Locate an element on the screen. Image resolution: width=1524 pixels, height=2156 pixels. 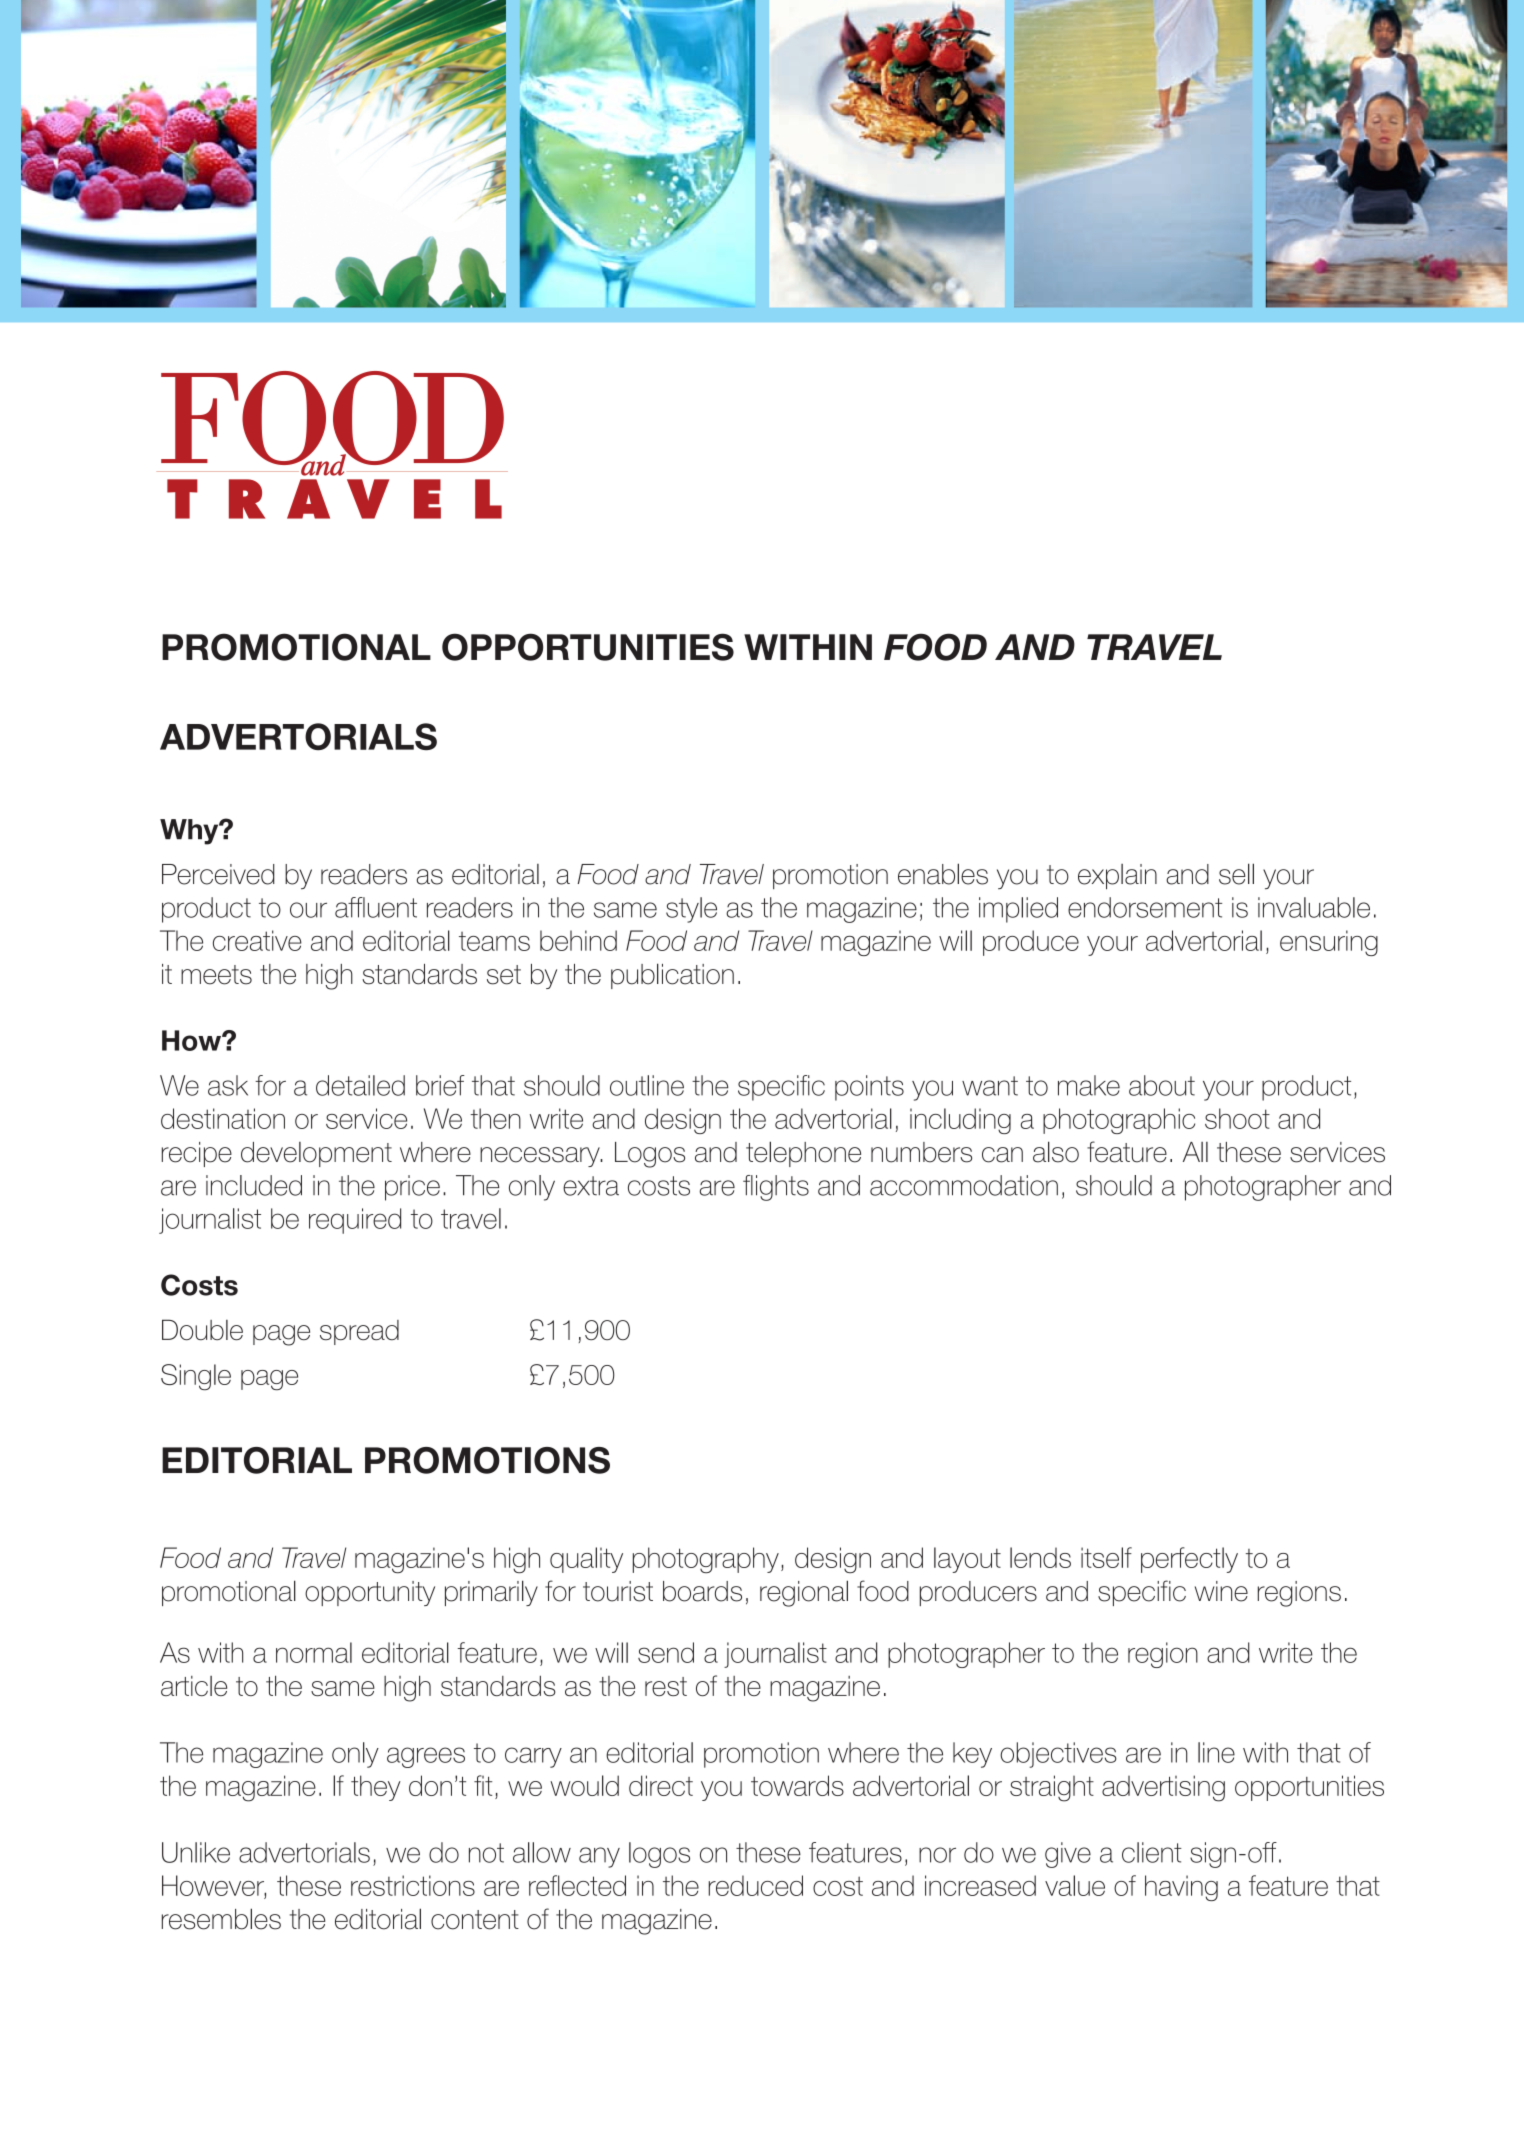
perfectly is located at coordinates (1189, 1560).
